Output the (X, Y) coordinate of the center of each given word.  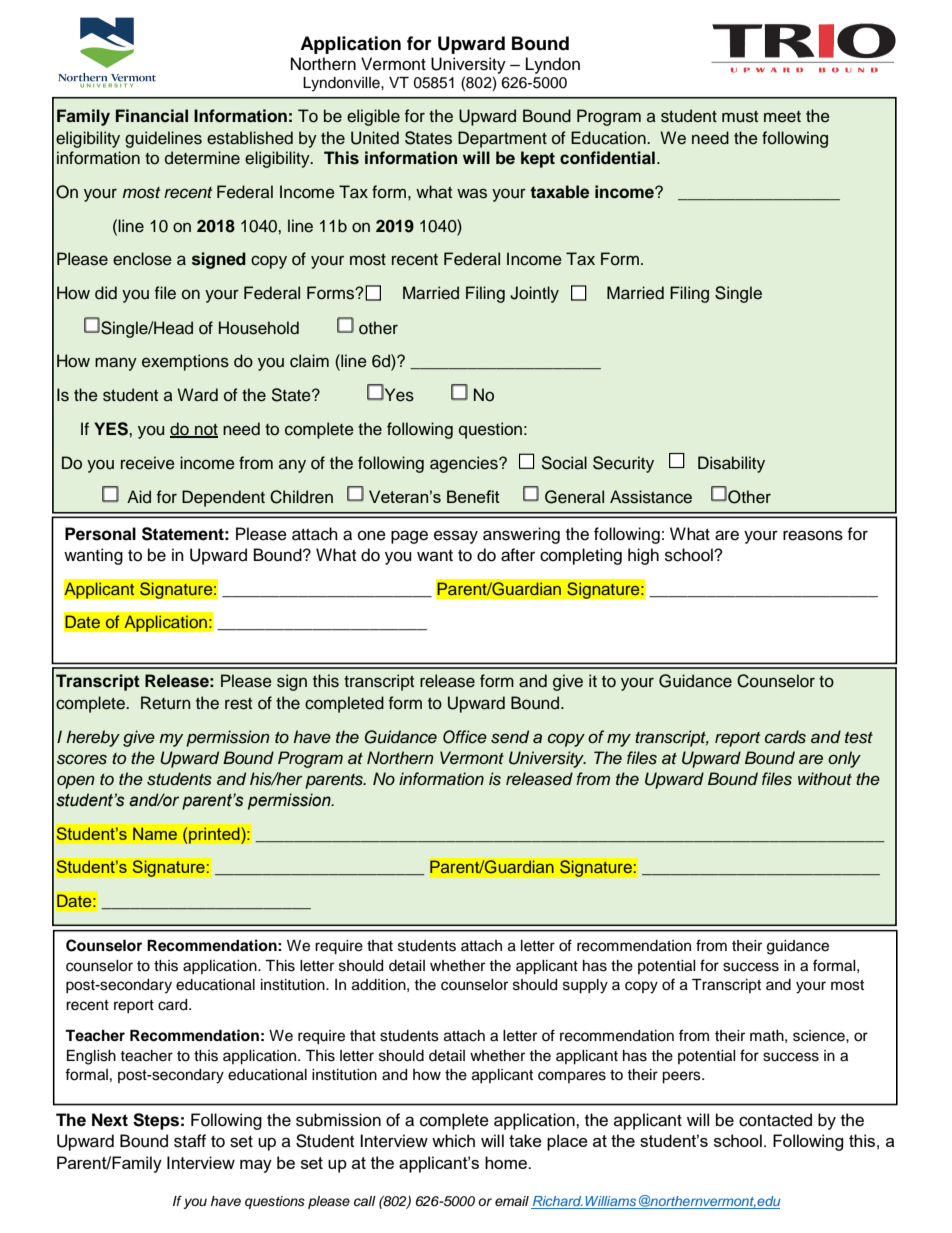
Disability (731, 464)
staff (190, 1141)
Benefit (473, 496)
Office (465, 737)
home (507, 1162)
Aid (139, 496)
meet (782, 117)
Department (502, 139)
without (825, 779)
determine (202, 158)
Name (155, 833)
